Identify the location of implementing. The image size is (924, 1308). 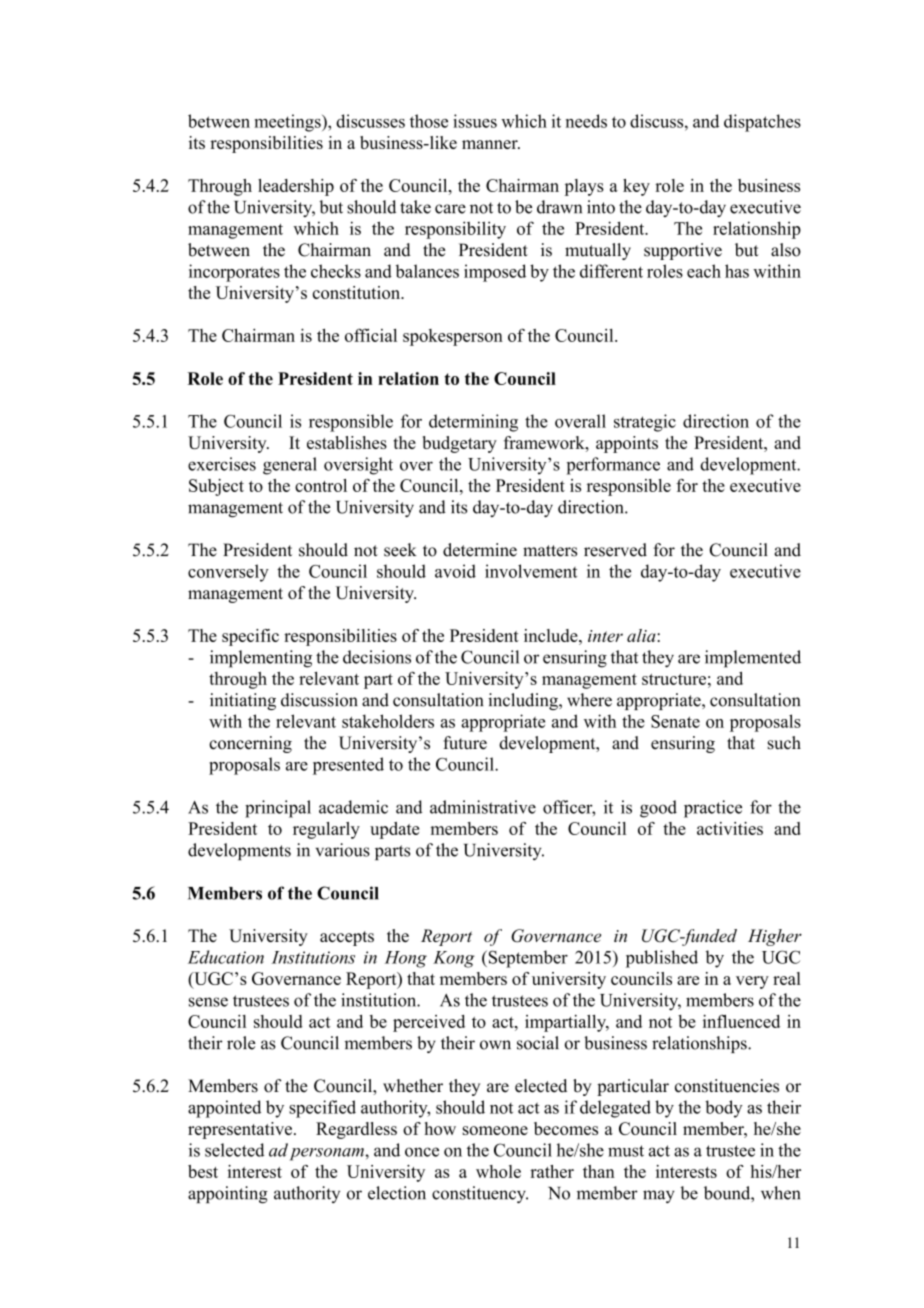
(261, 659).
